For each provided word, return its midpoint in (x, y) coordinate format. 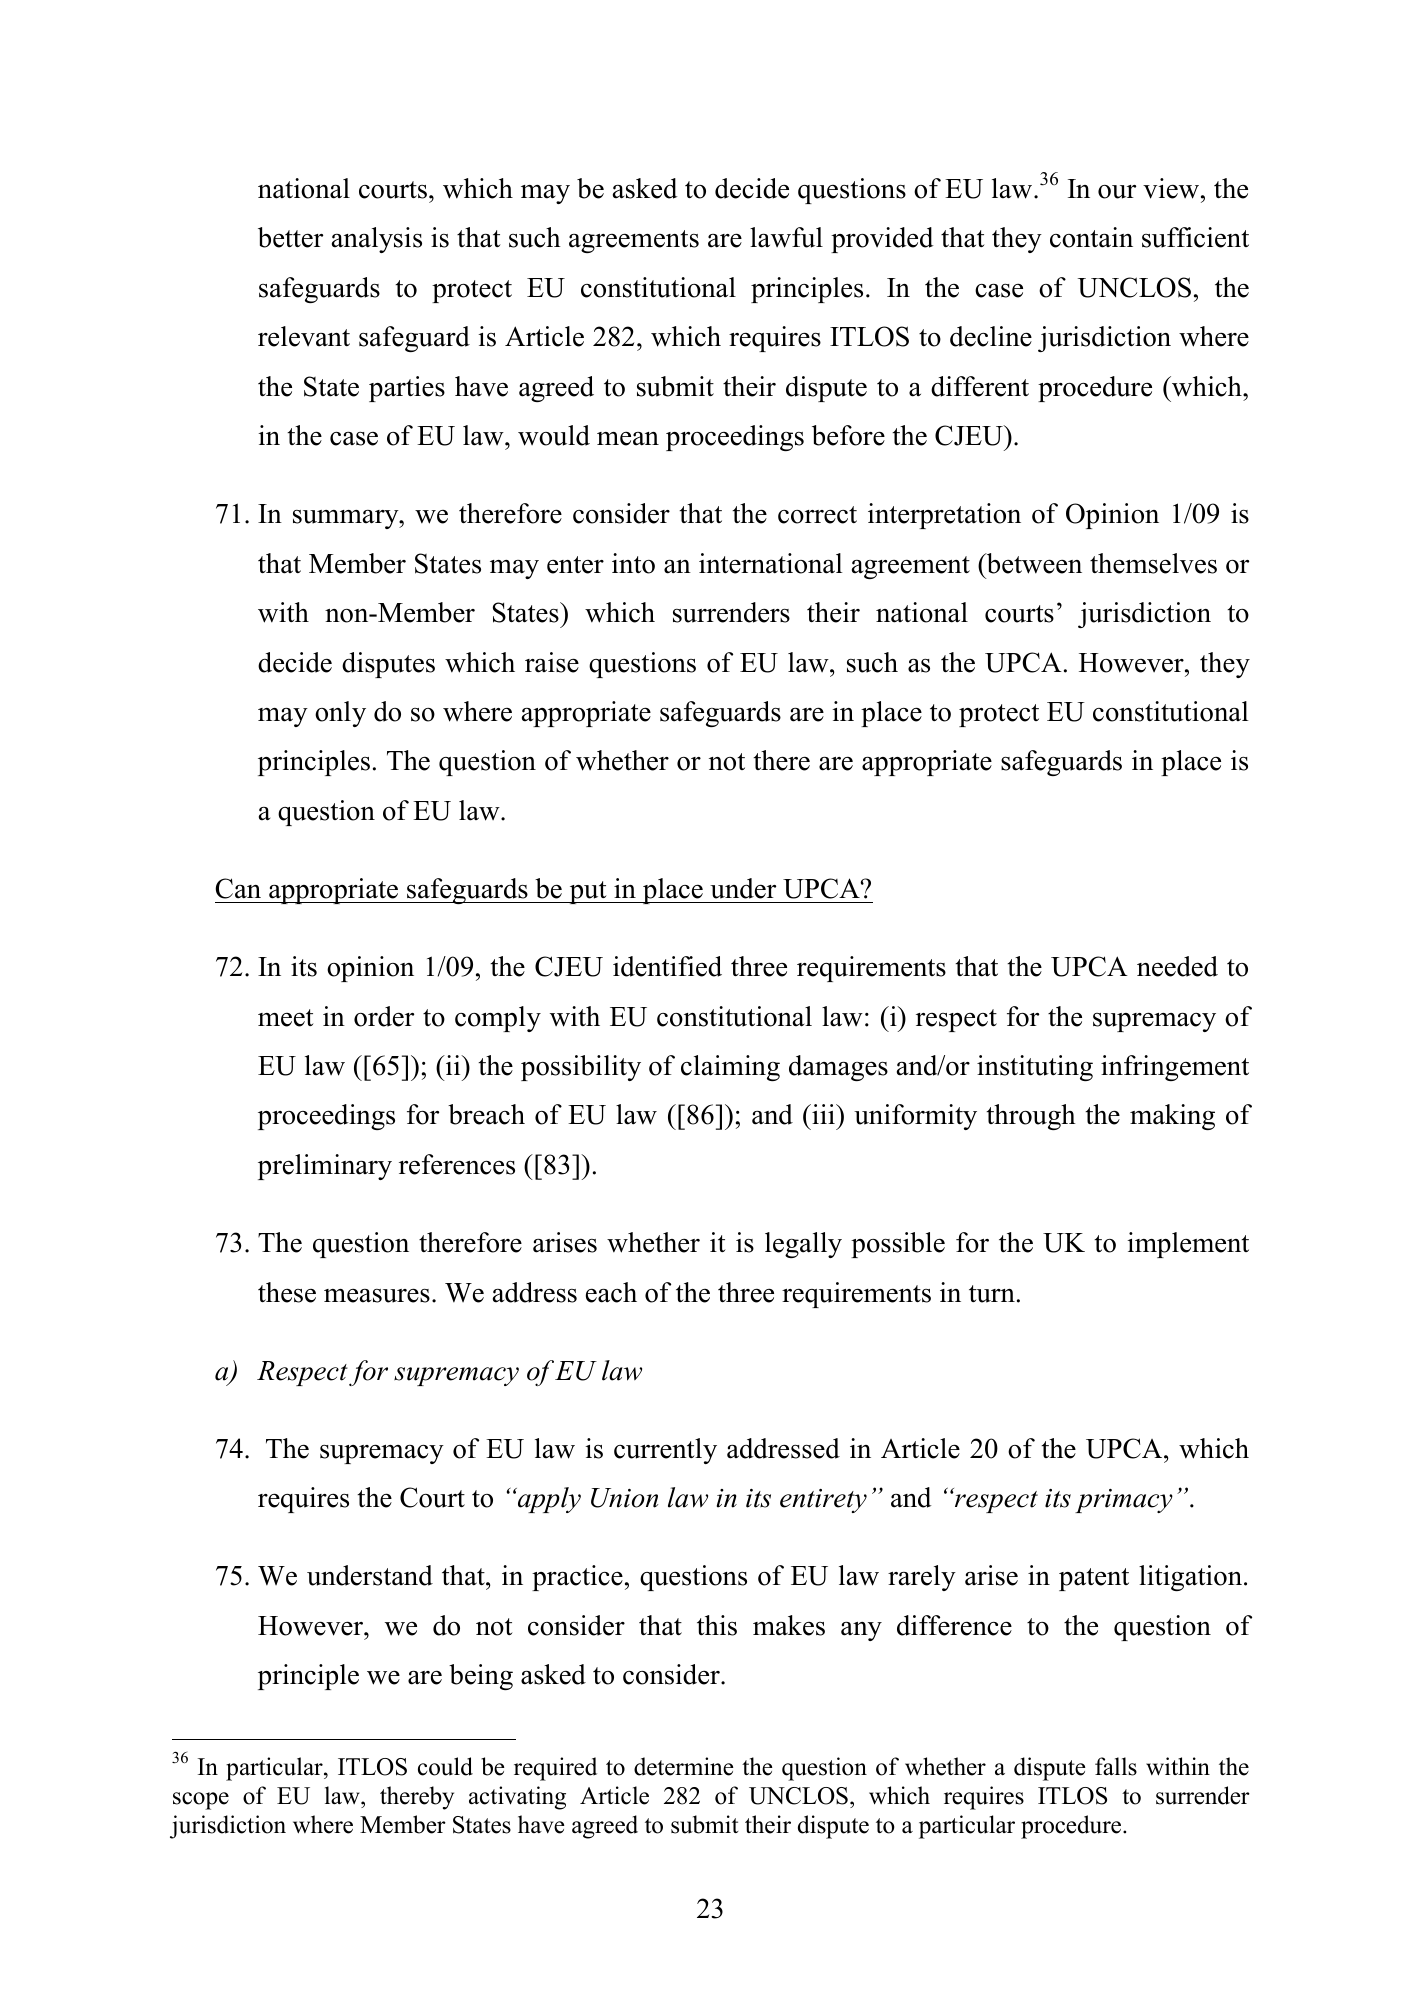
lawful (786, 237)
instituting (1035, 1068)
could (445, 1766)
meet (286, 1018)
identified (667, 966)
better (290, 237)
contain (1091, 237)
